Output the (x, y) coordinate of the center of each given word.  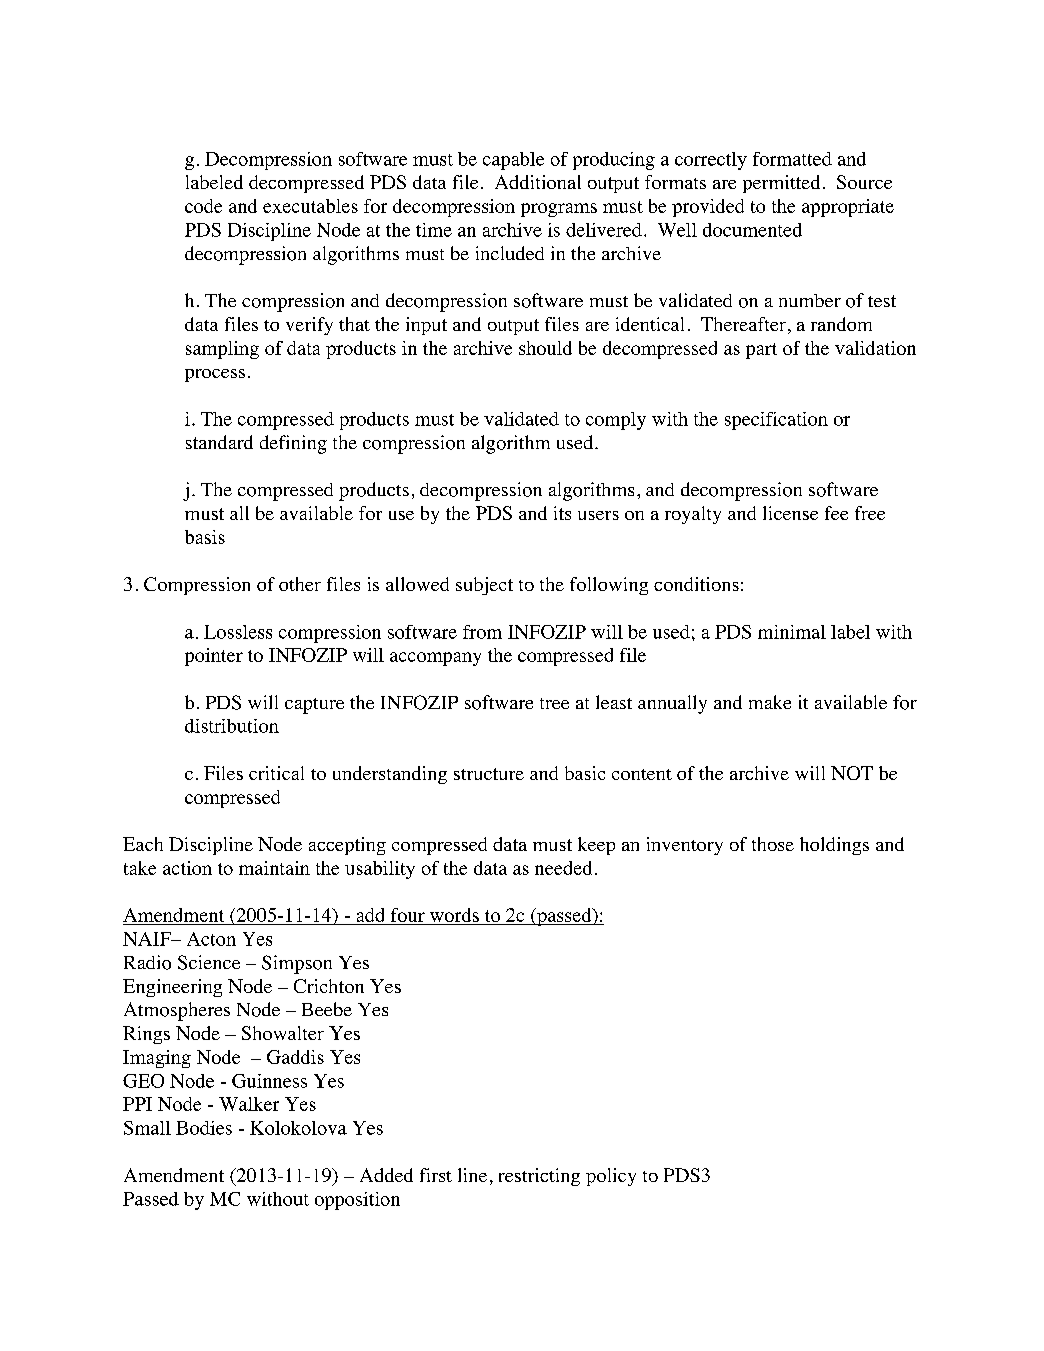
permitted (781, 184)
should (545, 348)
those (773, 844)
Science (209, 962)
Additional (538, 182)
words (454, 915)
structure (489, 774)
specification (776, 421)
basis (205, 537)
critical (276, 773)
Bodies (204, 1128)
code (203, 206)
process (215, 375)
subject (484, 586)
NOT (852, 773)
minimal (792, 632)
